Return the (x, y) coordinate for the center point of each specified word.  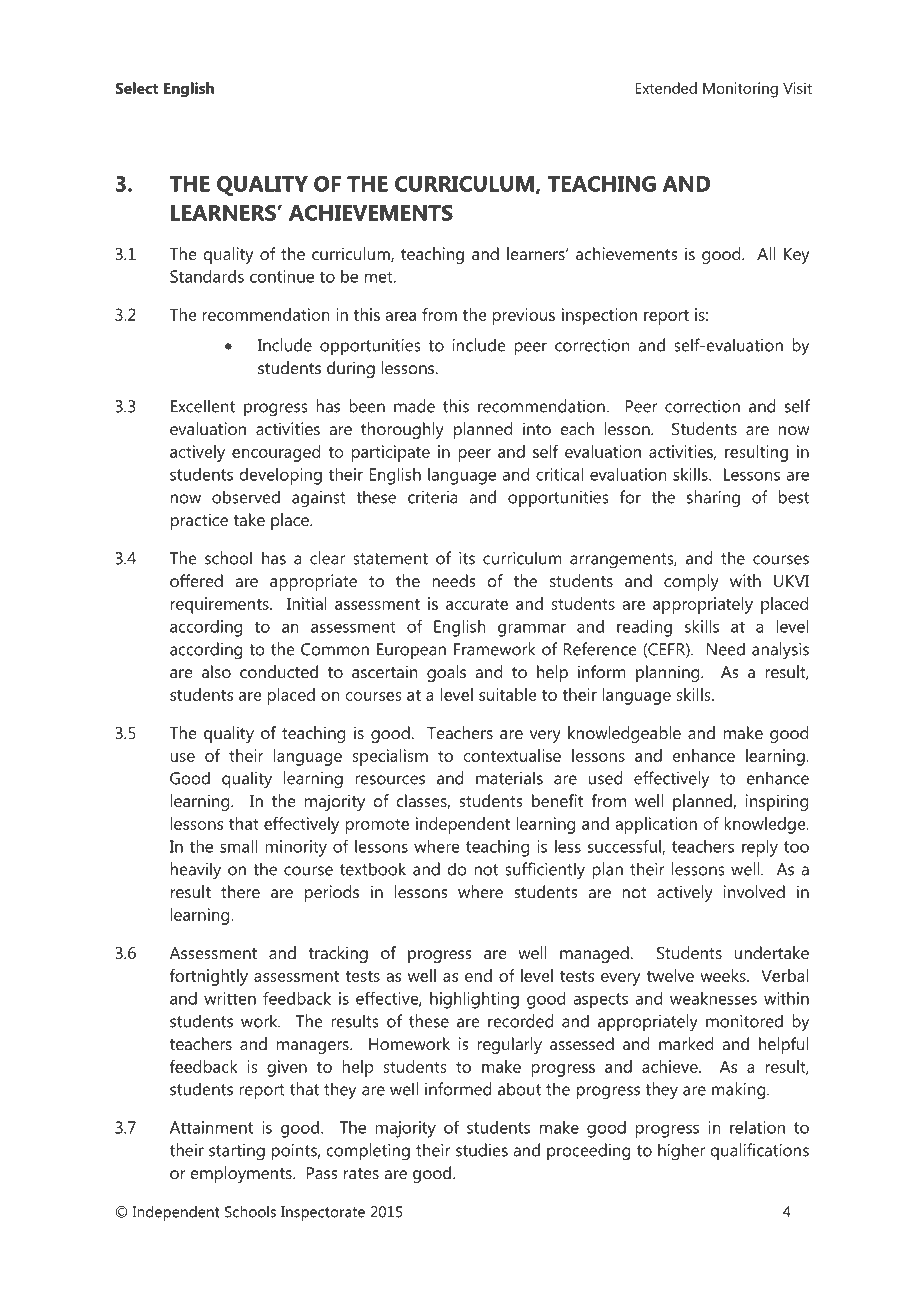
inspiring (776, 802)
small (238, 846)
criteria (433, 497)
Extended (666, 88)
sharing (713, 499)
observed (246, 497)
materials (509, 778)
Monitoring (740, 90)
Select (136, 88)
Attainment (211, 1127)
